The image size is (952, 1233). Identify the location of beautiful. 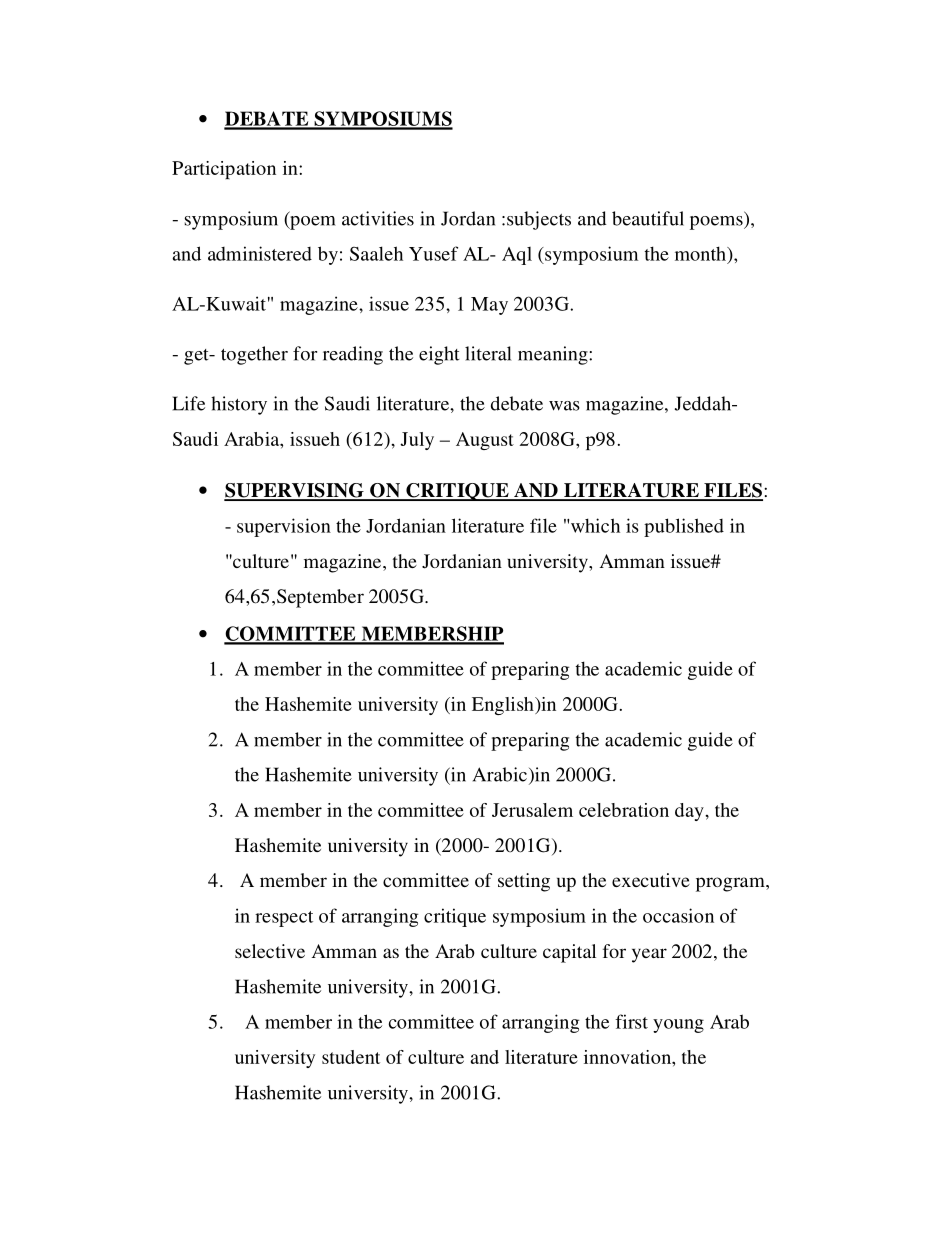
(648, 218).
